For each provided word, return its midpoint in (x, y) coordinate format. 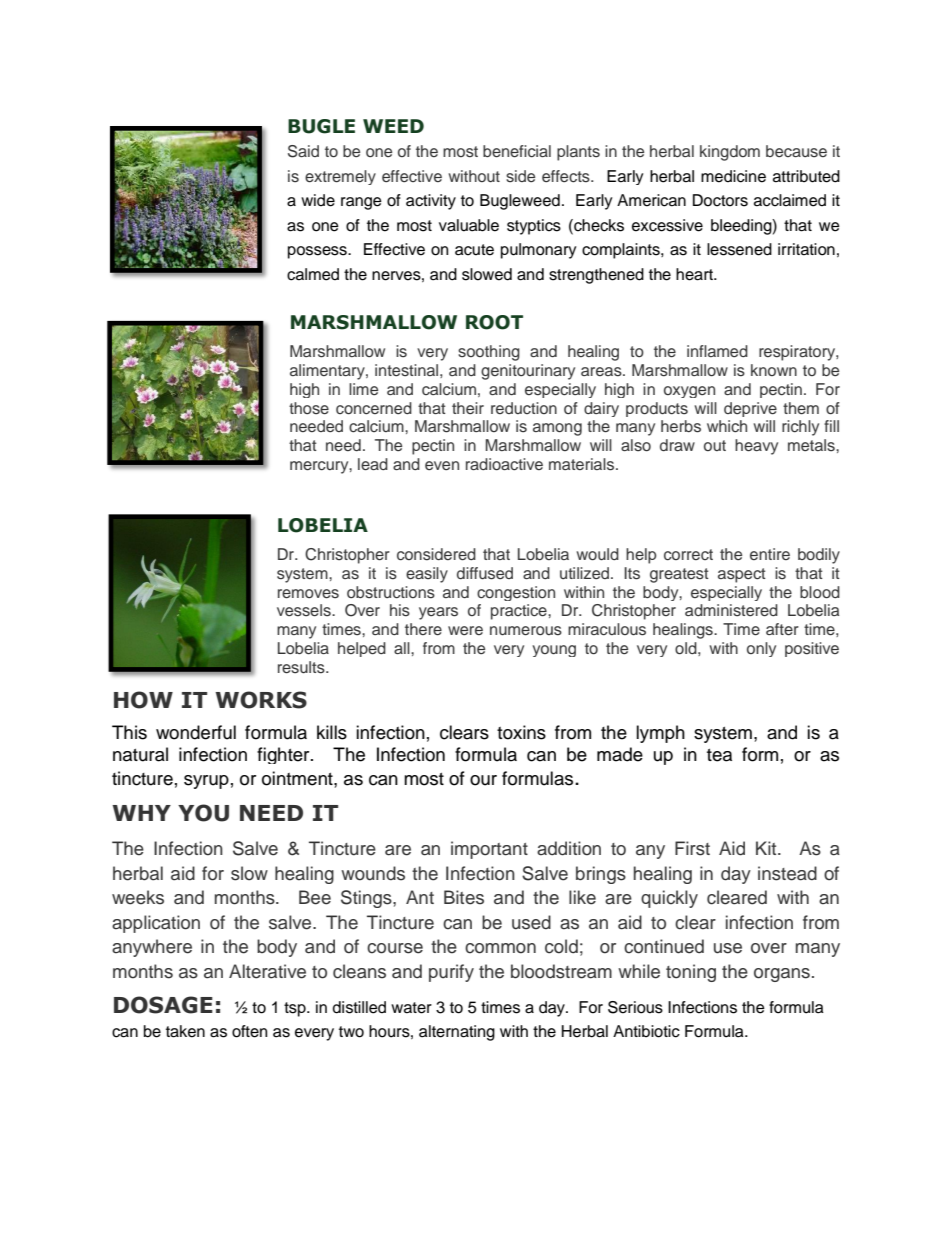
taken (185, 1031)
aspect (742, 575)
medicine (733, 176)
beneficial (517, 151)
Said (303, 151)
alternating (457, 1033)
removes (308, 594)
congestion (516, 593)
